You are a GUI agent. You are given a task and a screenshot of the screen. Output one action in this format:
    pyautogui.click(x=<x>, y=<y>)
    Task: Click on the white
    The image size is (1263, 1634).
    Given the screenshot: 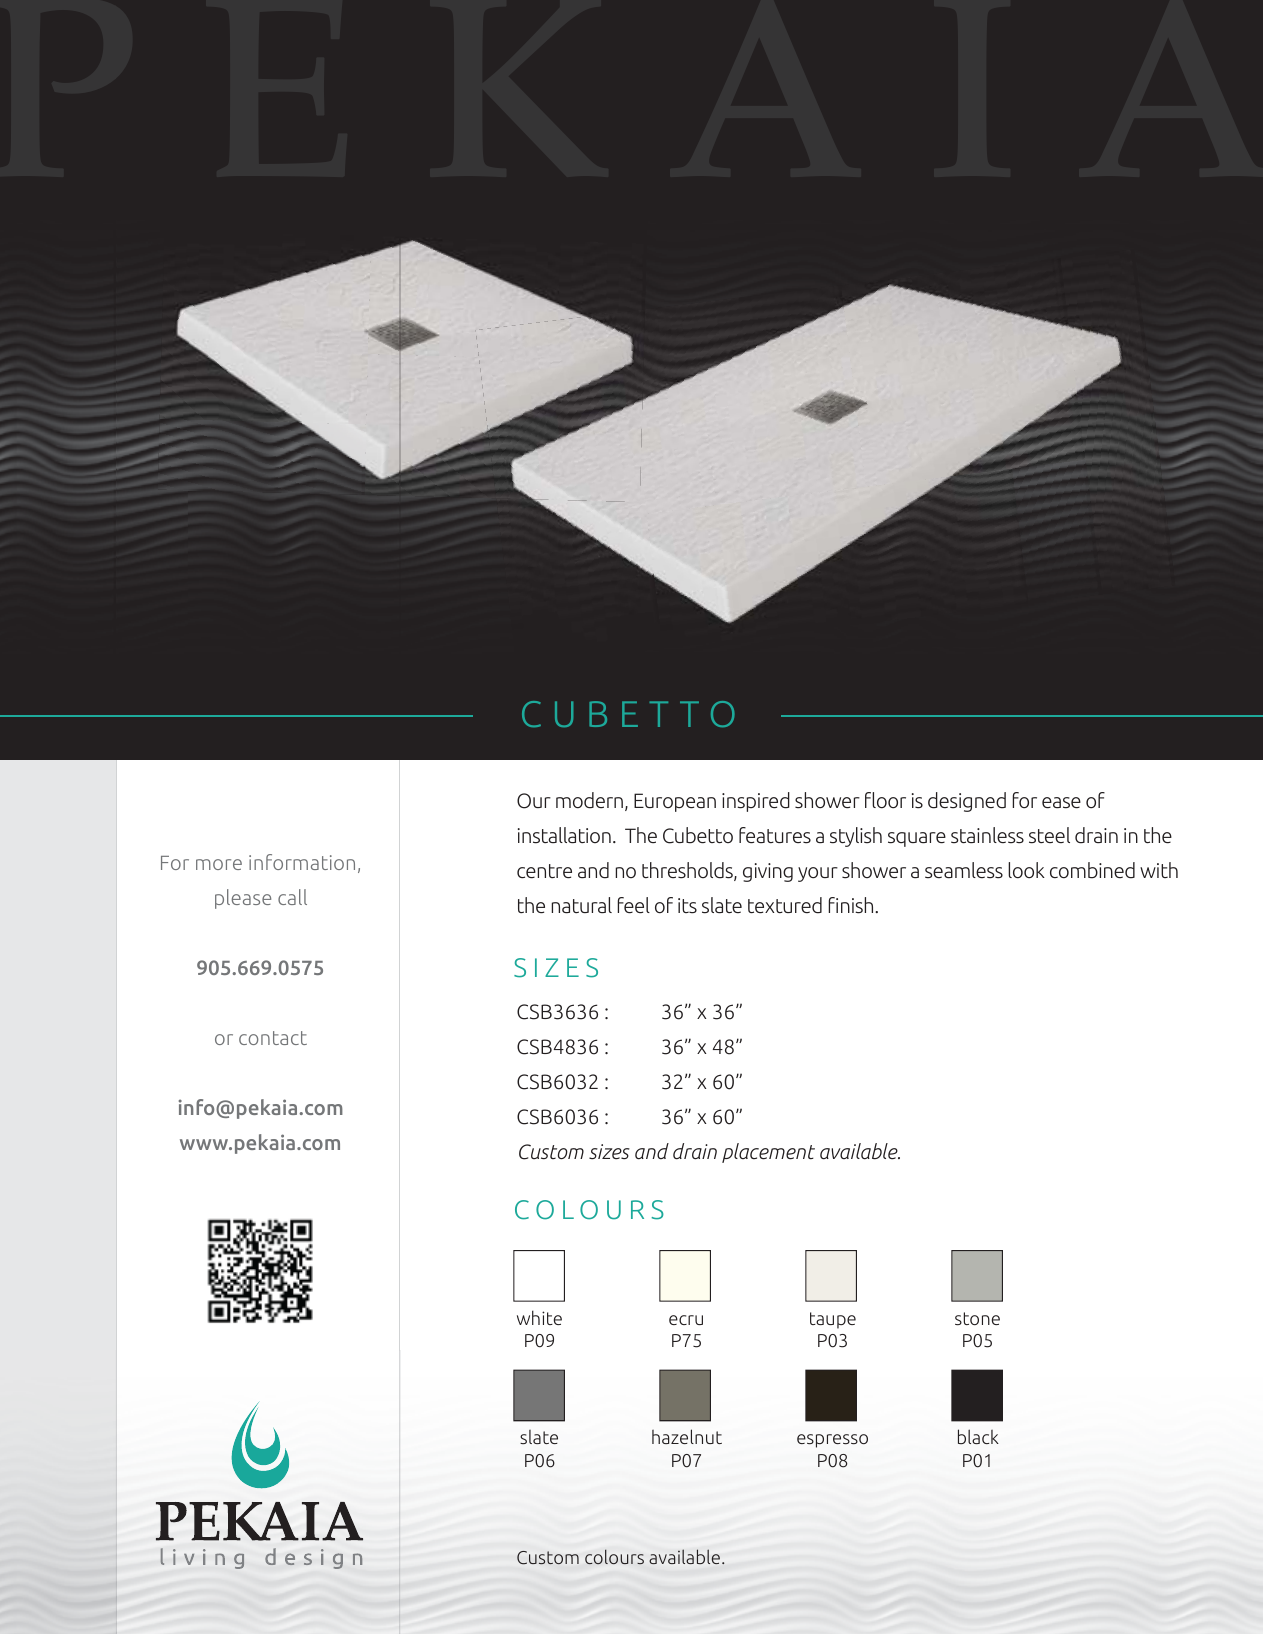 What is the action you would take?
    pyautogui.click(x=539, y=1317)
